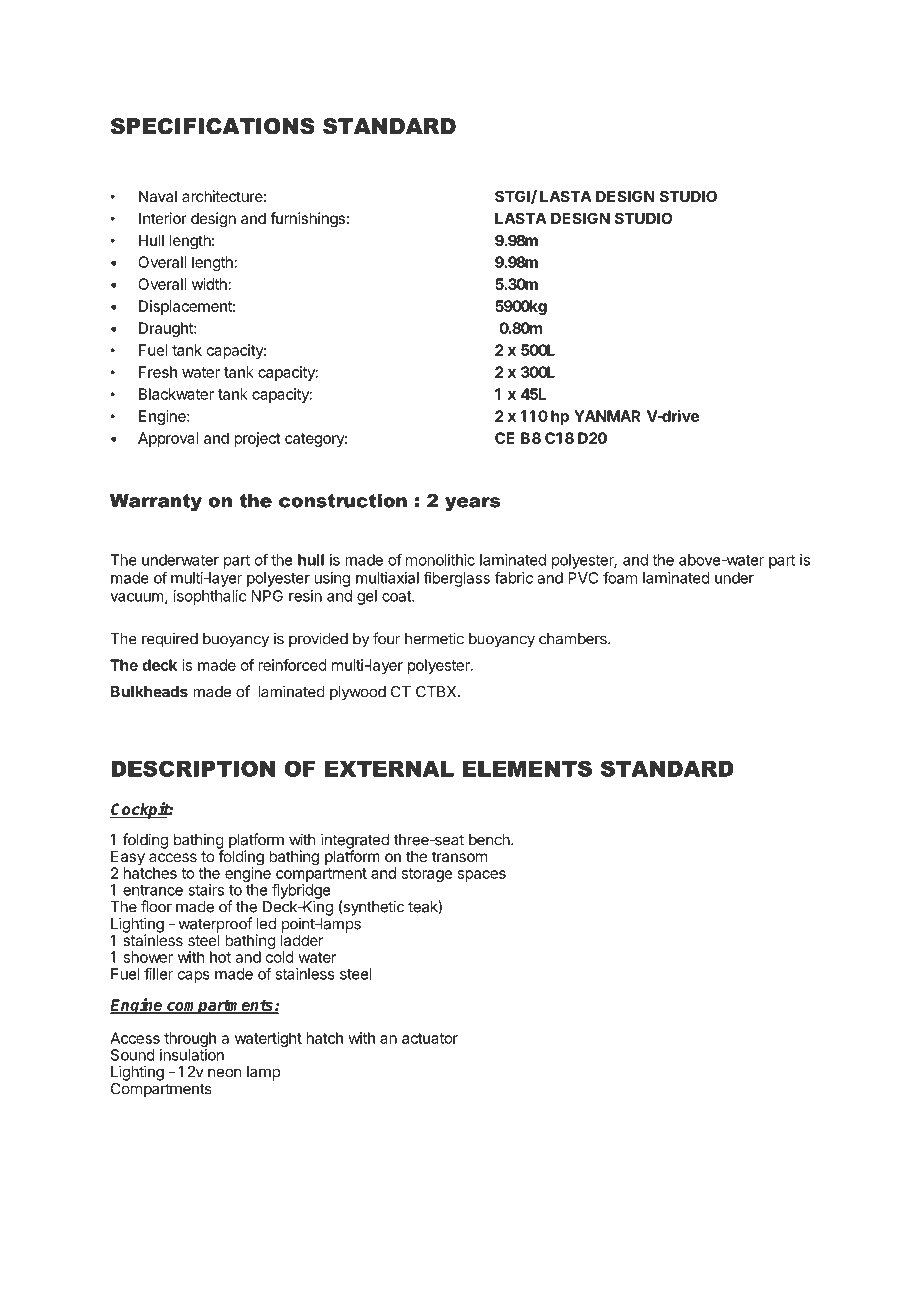 This page has height=1308, width=924. I want to click on through, so click(190, 1041).
